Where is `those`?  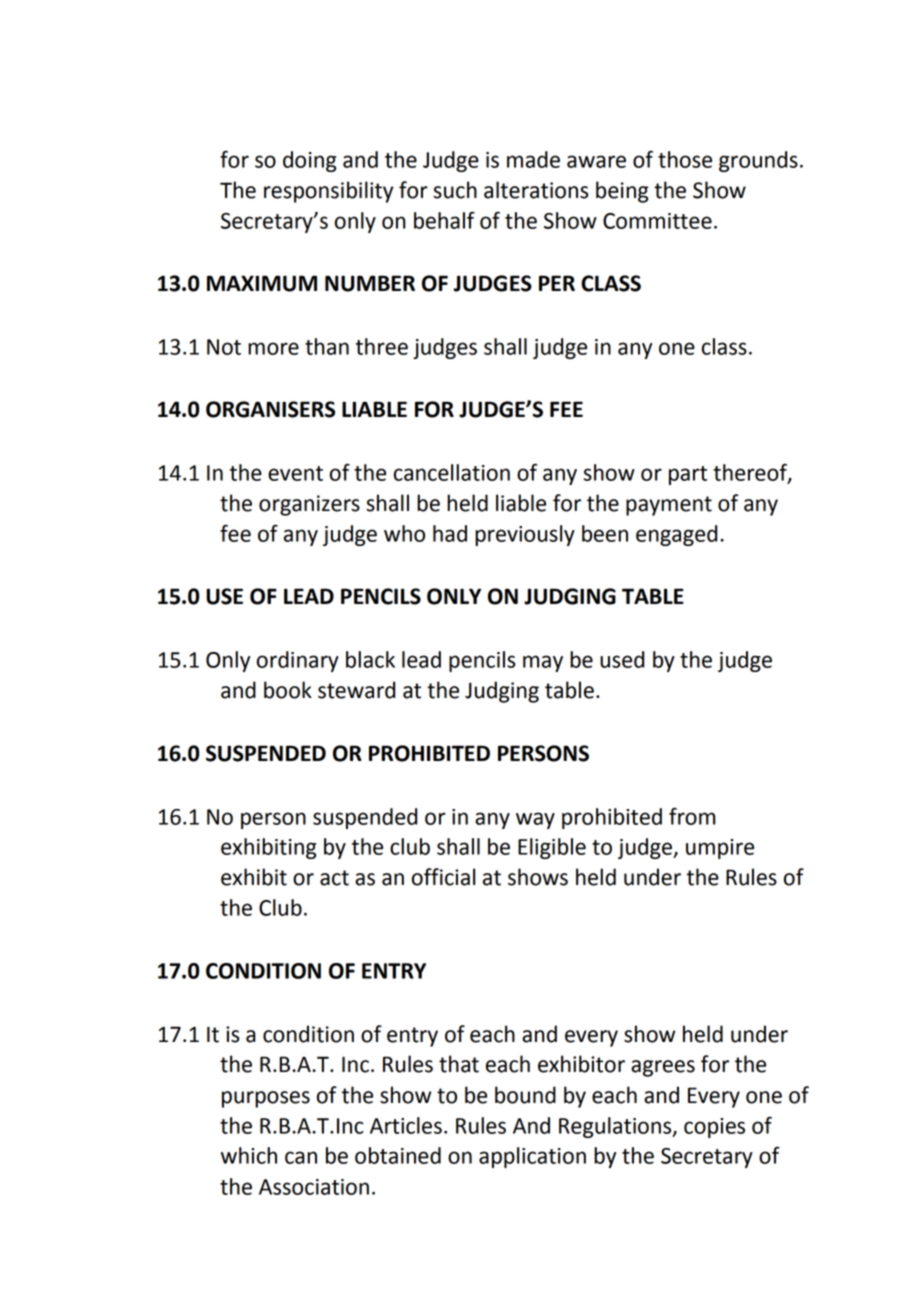 those is located at coordinates (685, 159).
